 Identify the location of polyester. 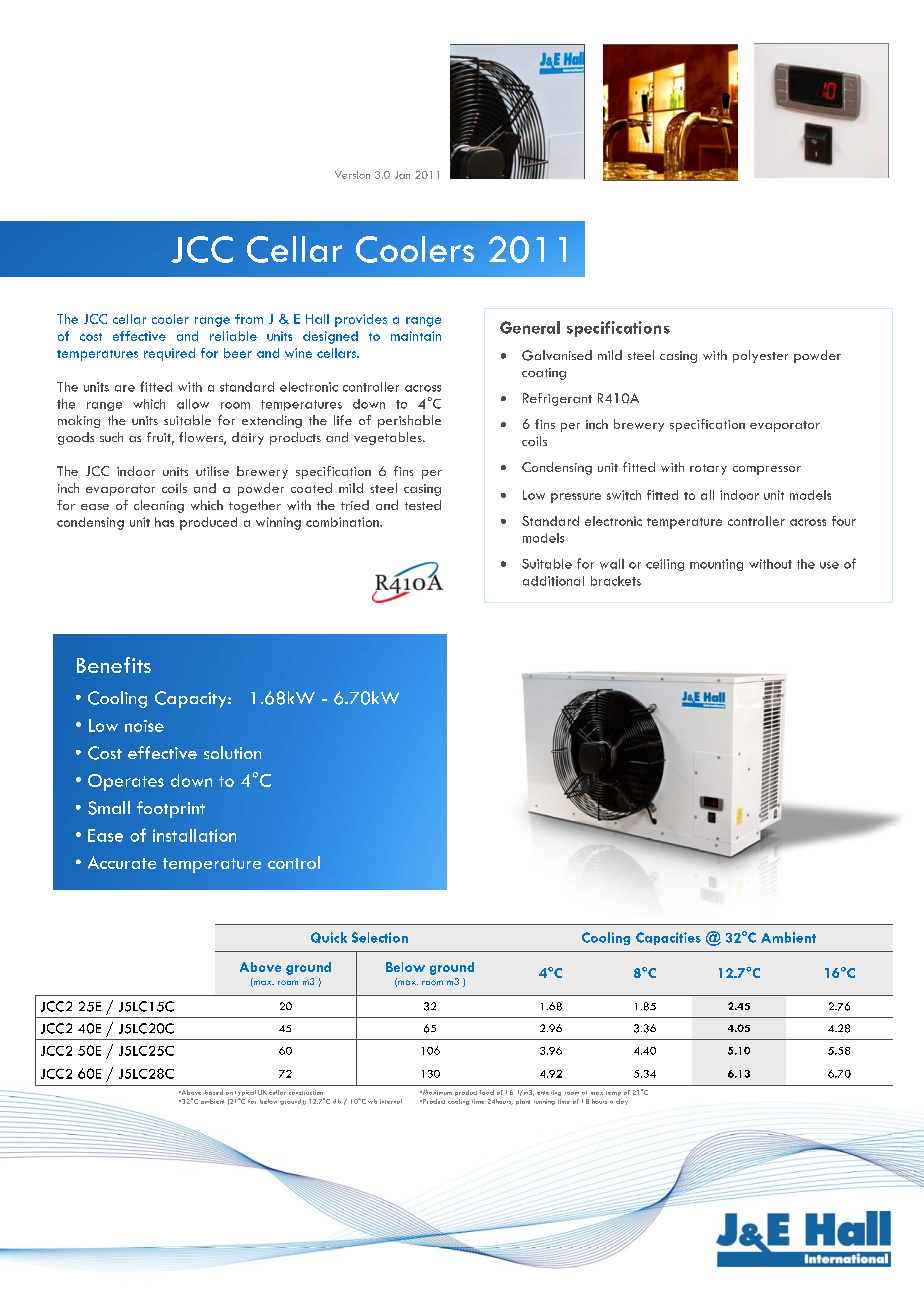
(760, 356).
